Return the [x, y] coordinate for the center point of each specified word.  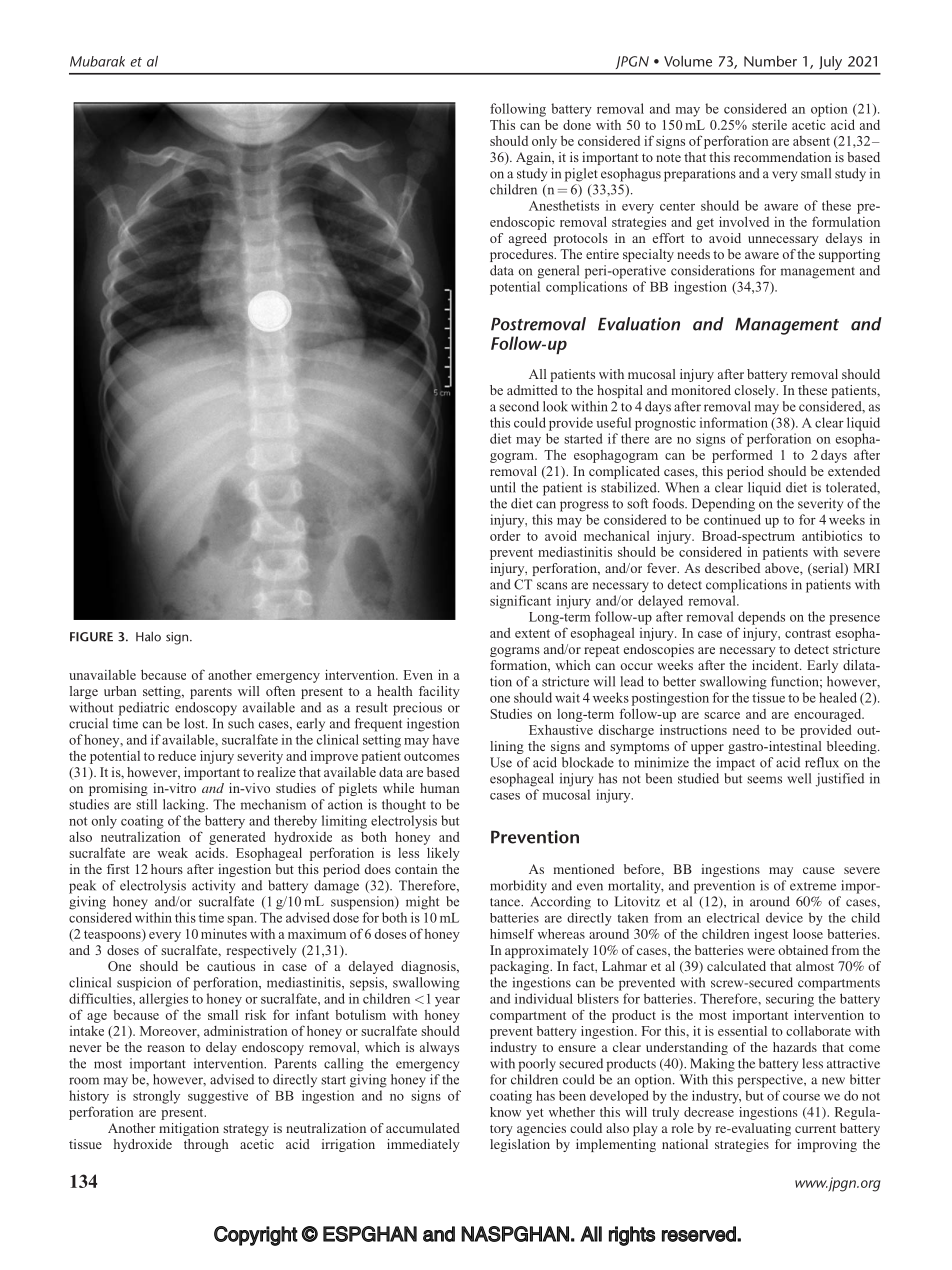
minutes [224, 933]
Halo [148, 636]
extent [532, 633]
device [784, 917]
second [519, 406]
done [577, 125]
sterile [769, 125]
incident [776, 665]
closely [756, 391]
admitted [532, 390]
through [206, 1145]
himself [512, 934]
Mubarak [97, 61]
